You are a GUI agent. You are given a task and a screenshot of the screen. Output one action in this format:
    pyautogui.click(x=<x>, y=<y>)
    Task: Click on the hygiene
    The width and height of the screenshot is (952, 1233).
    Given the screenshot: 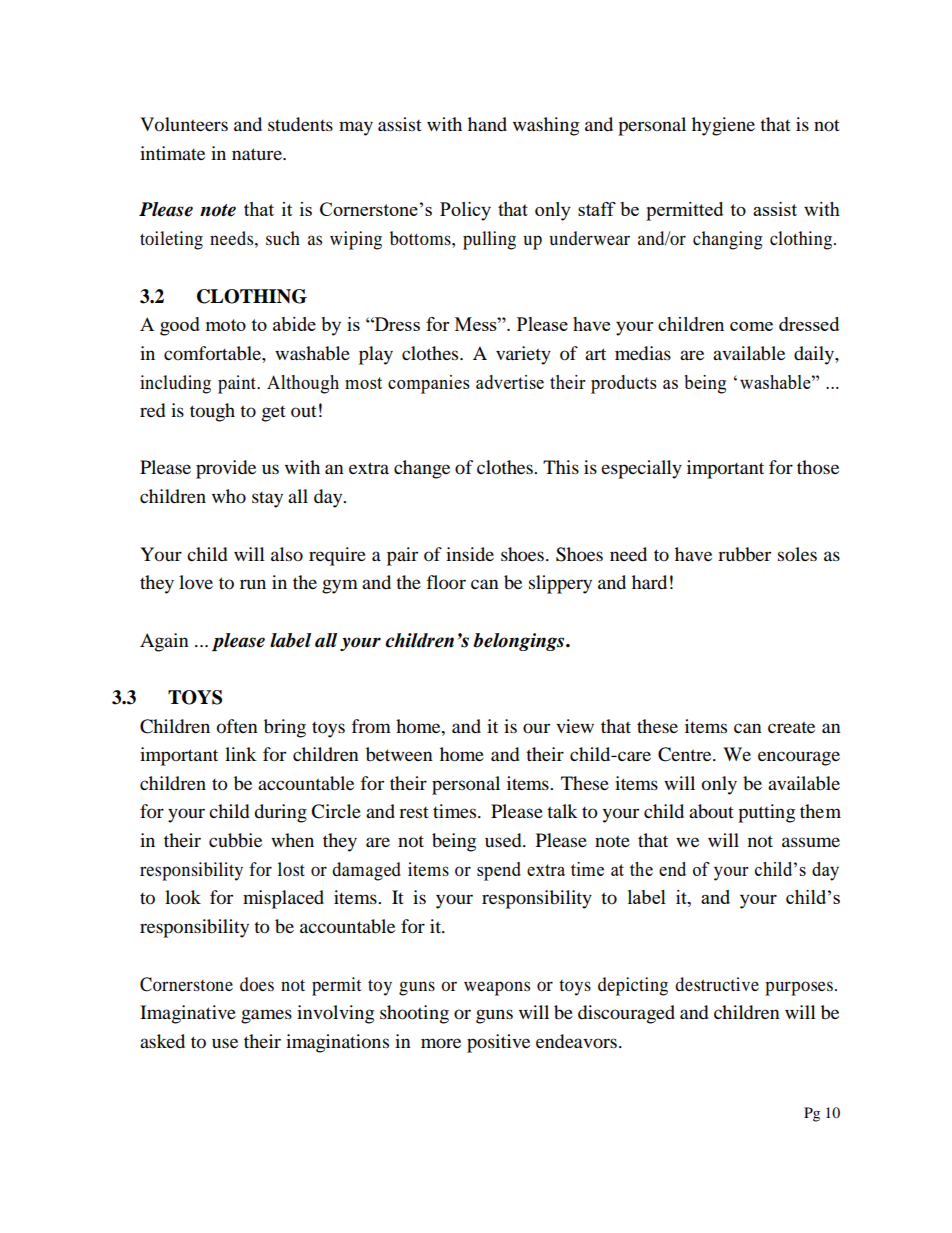 What is the action you would take?
    pyautogui.click(x=723, y=126)
